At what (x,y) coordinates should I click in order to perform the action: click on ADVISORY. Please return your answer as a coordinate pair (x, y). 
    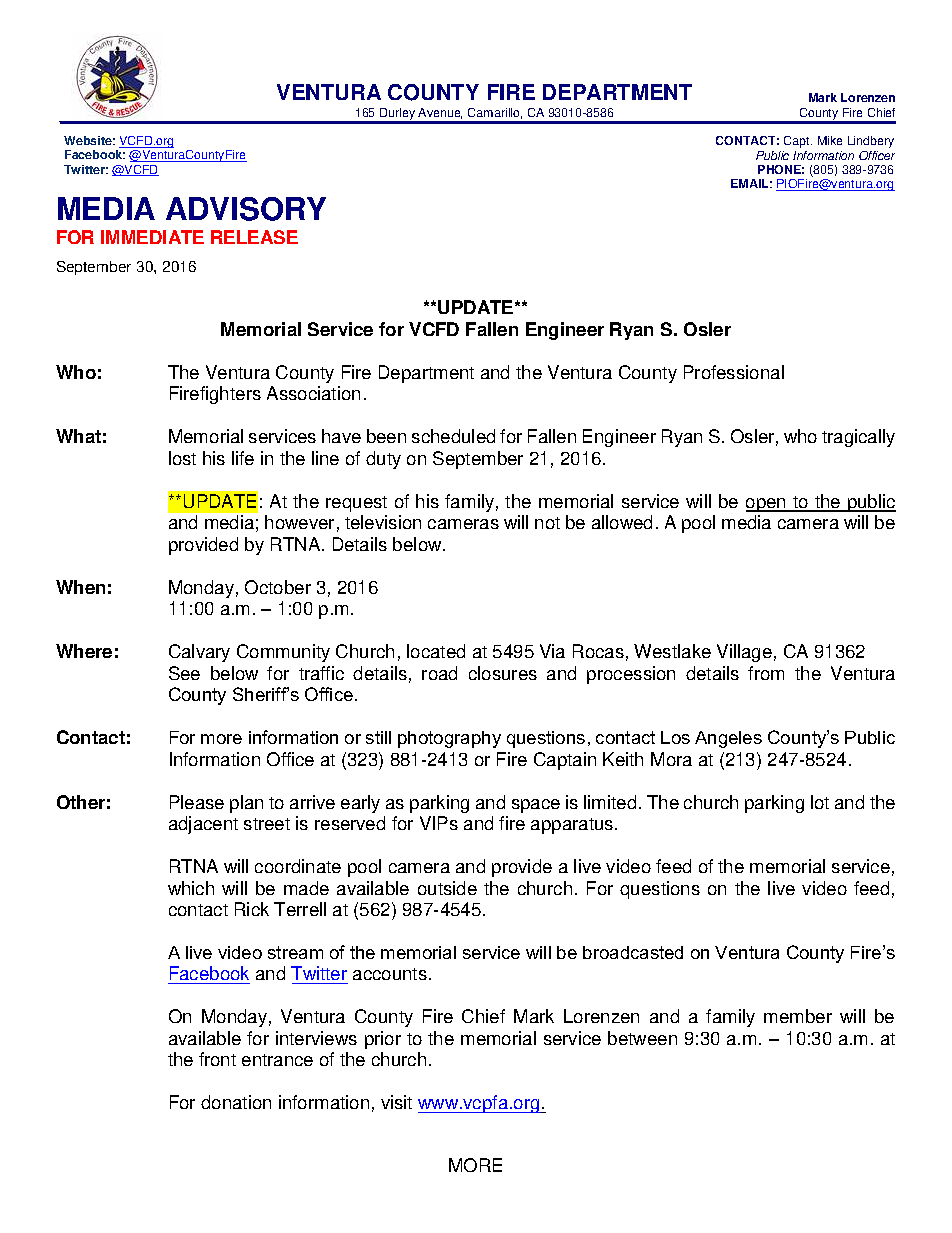
    Looking at the image, I should click on (246, 209).
